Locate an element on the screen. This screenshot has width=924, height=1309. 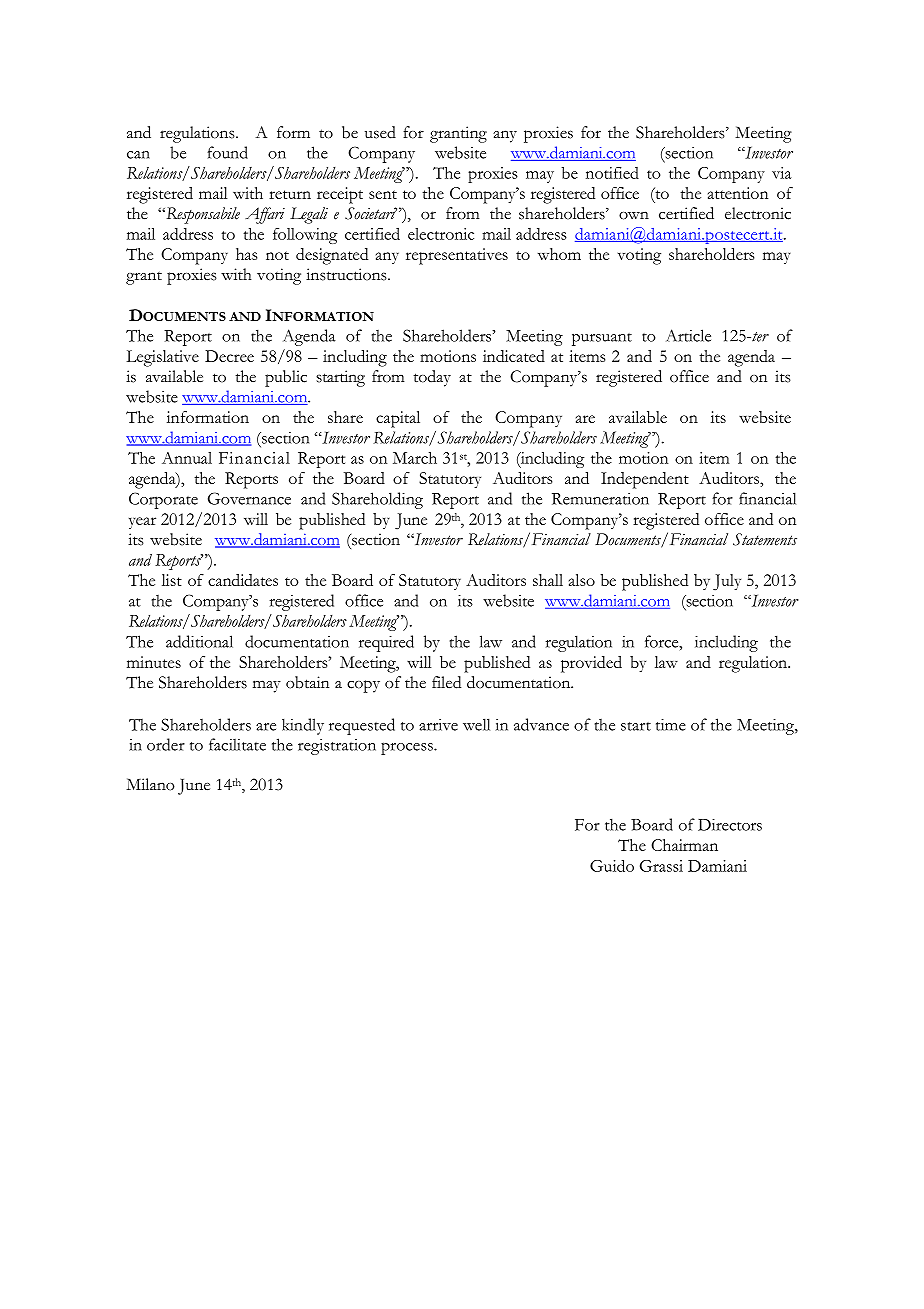
March is located at coordinates (415, 458).
